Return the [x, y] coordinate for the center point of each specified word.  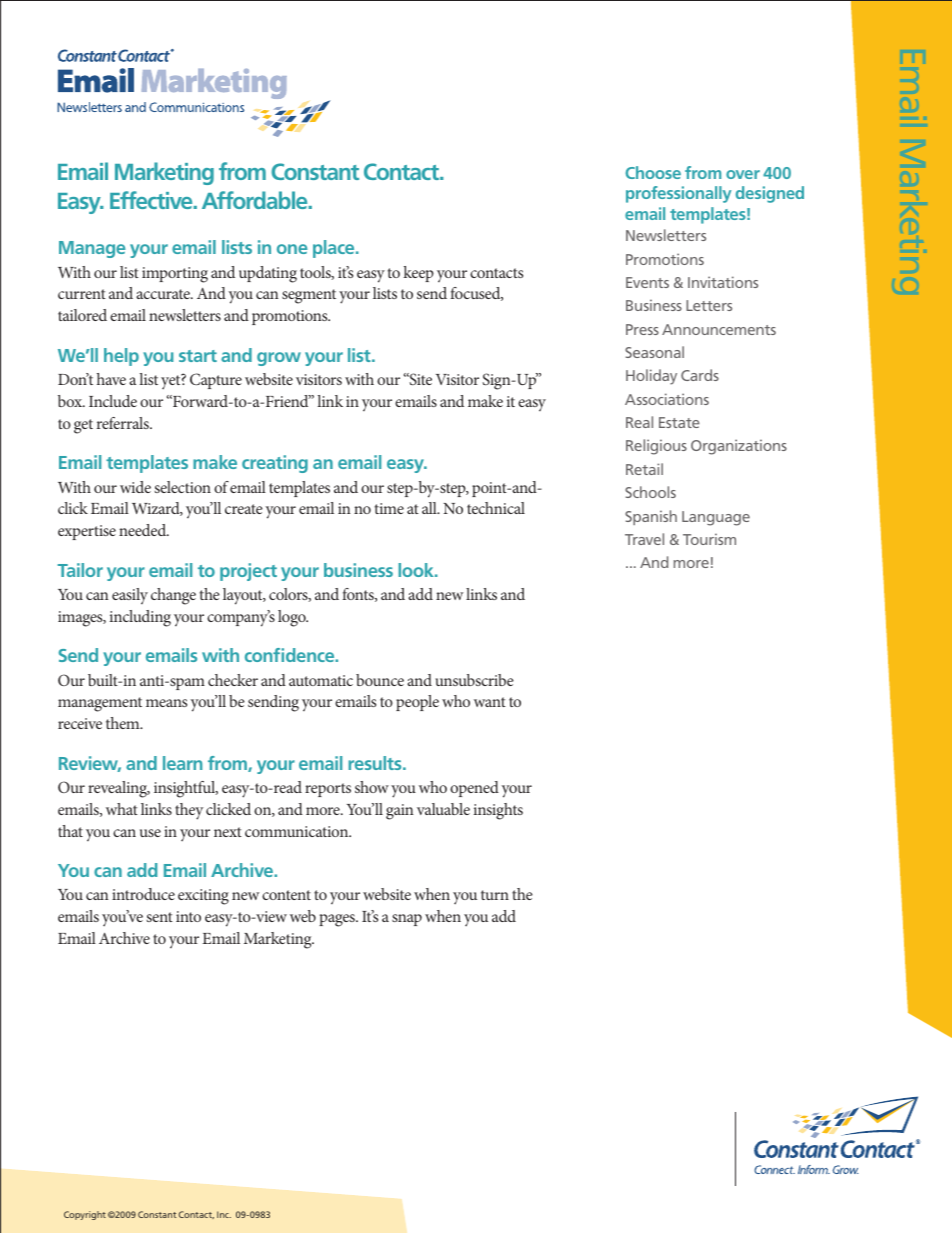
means [166, 703]
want [490, 702]
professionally [678, 194]
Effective [152, 200]
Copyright [85, 1215]
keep [418, 274]
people [417, 703]
